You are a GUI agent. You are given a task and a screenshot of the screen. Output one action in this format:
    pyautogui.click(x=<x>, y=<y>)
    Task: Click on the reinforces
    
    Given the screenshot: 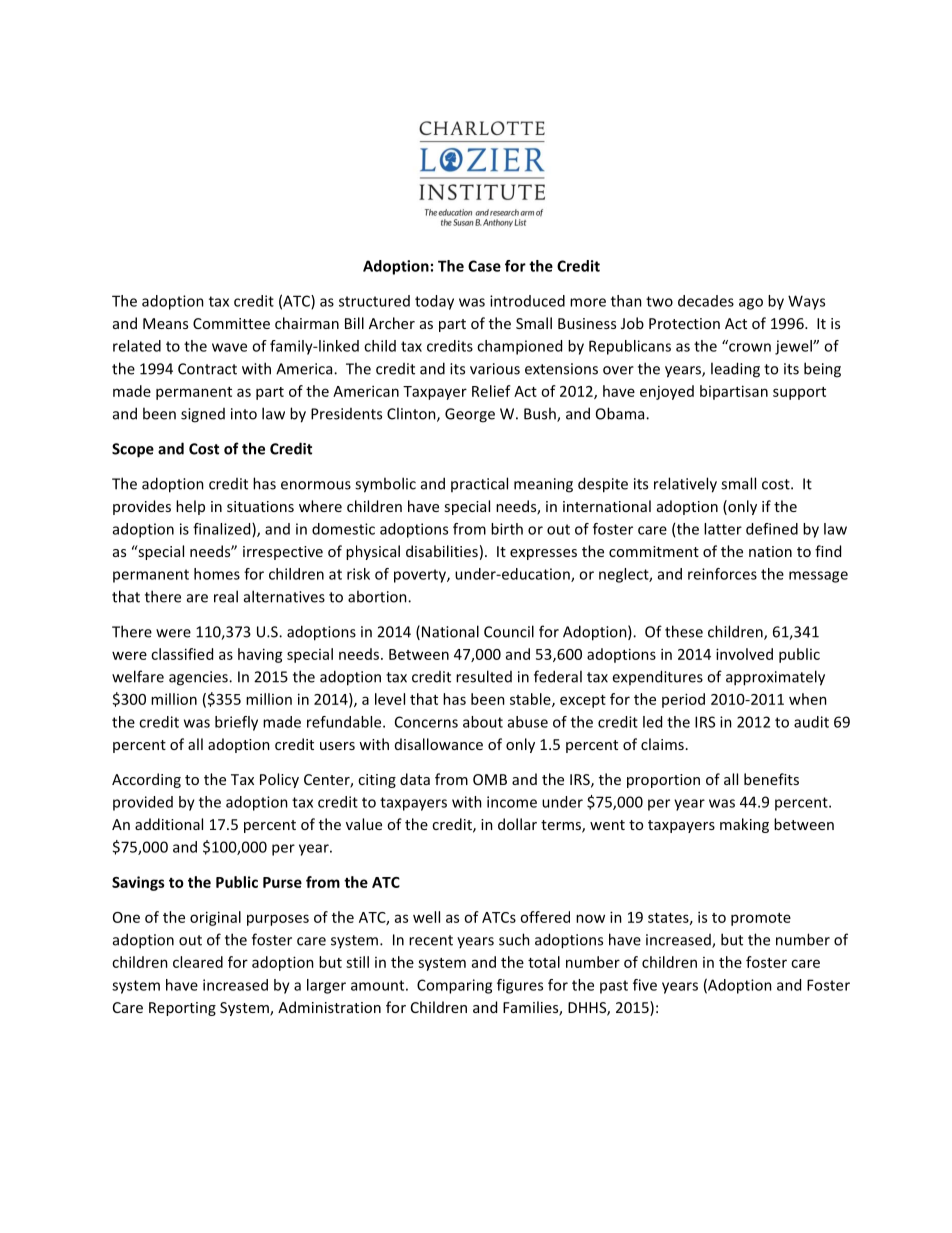 What is the action you would take?
    pyautogui.click(x=722, y=574)
